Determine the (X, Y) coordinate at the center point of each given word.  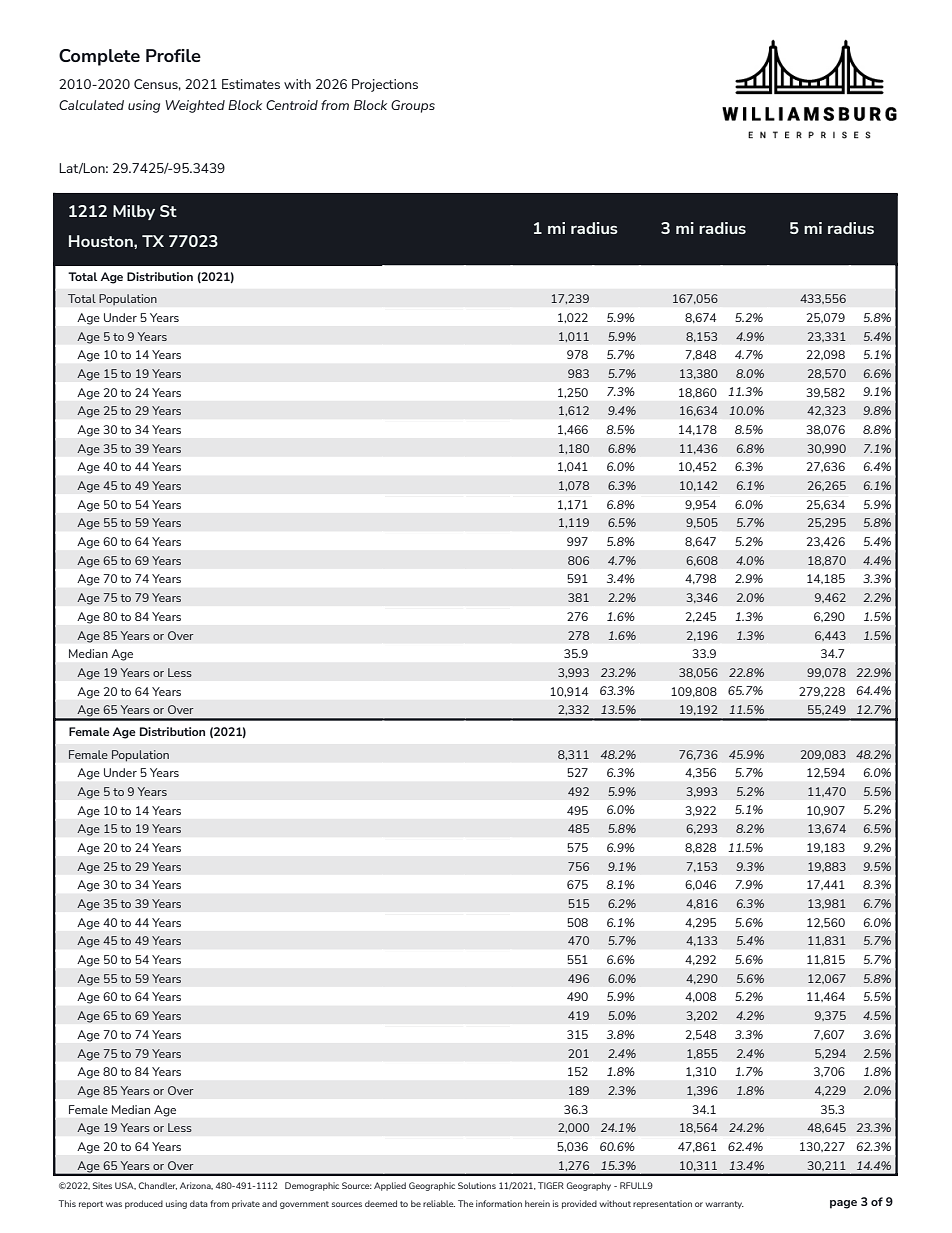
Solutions (477, 1185)
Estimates (251, 84)
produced (144, 1204)
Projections (385, 85)
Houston (102, 241)
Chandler (158, 1186)
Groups (413, 106)
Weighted (195, 106)
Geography (589, 1186)
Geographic (432, 1186)
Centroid (292, 105)
